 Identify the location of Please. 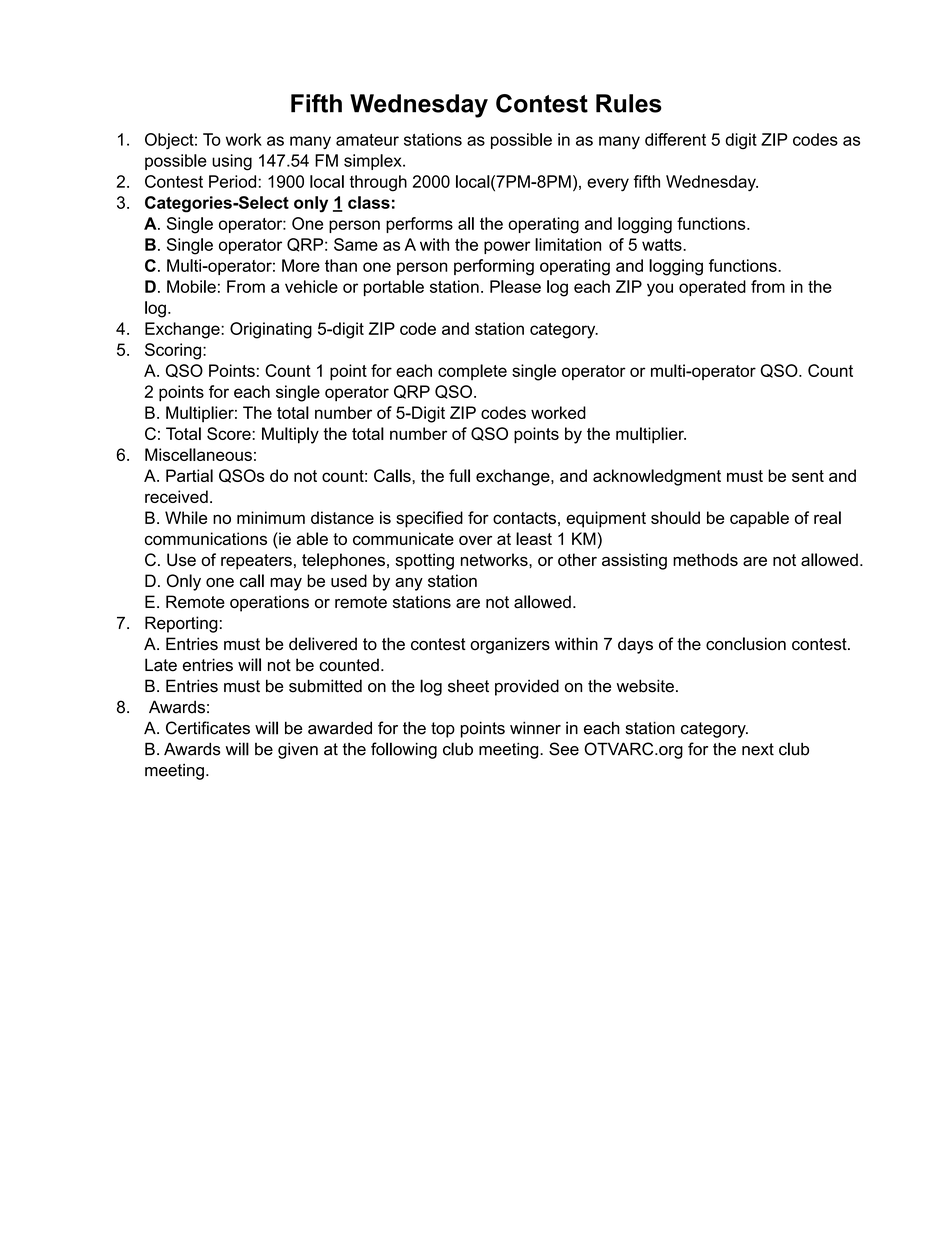
(515, 286).
